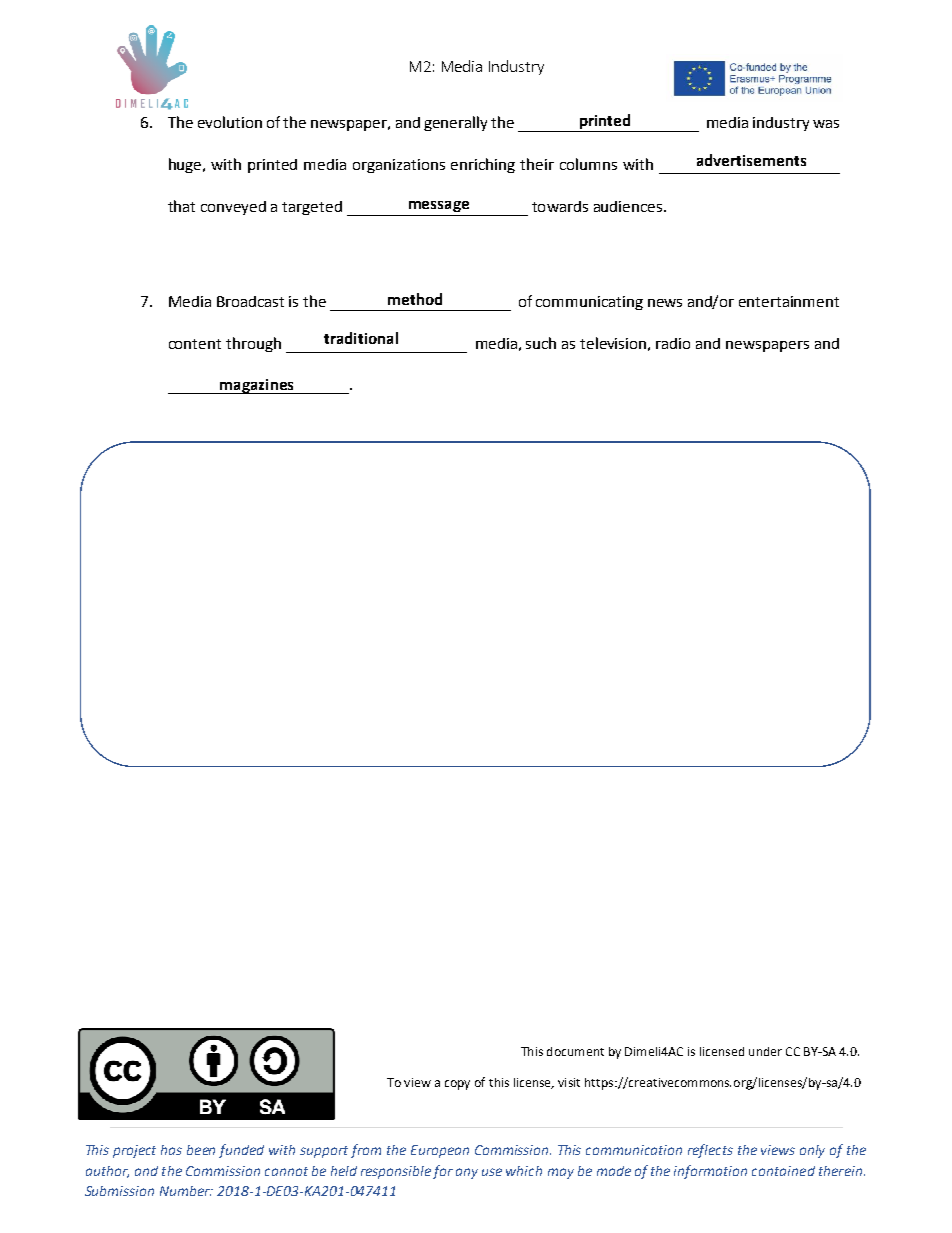 Image resolution: width=952 pixels, height=1233 pixels. I want to click on under, so click(765, 1051).
